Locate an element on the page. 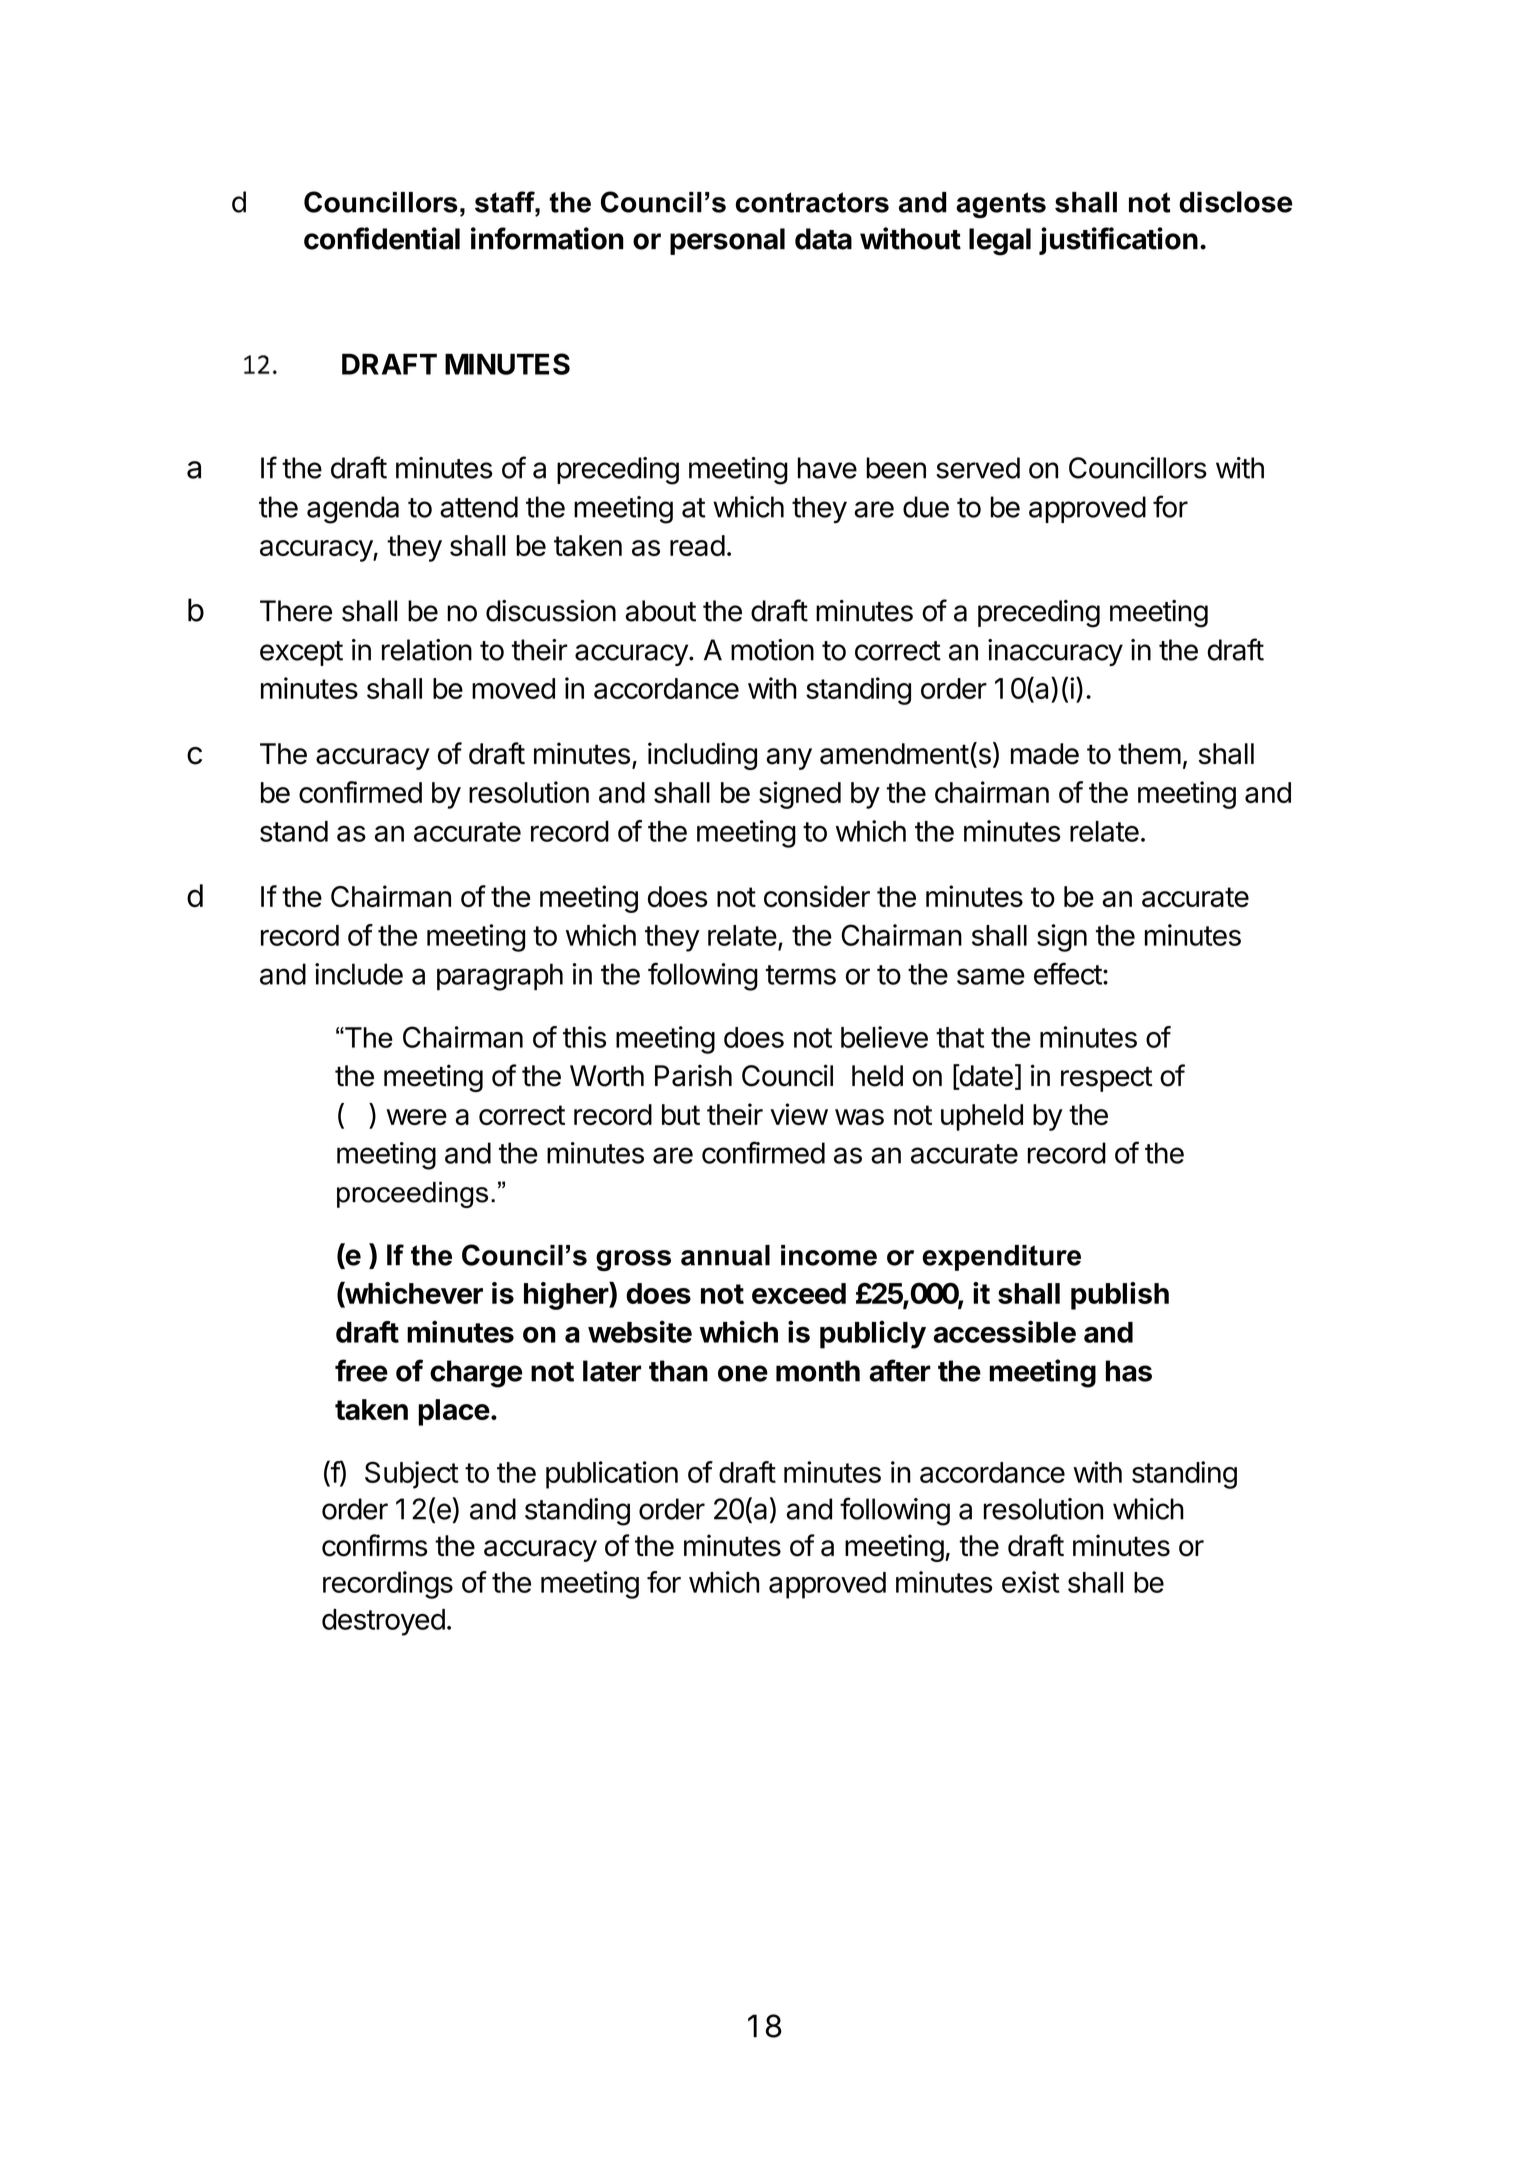 The height and width of the document is (2160, 1528). view is located at coordinates (799, 1114).
